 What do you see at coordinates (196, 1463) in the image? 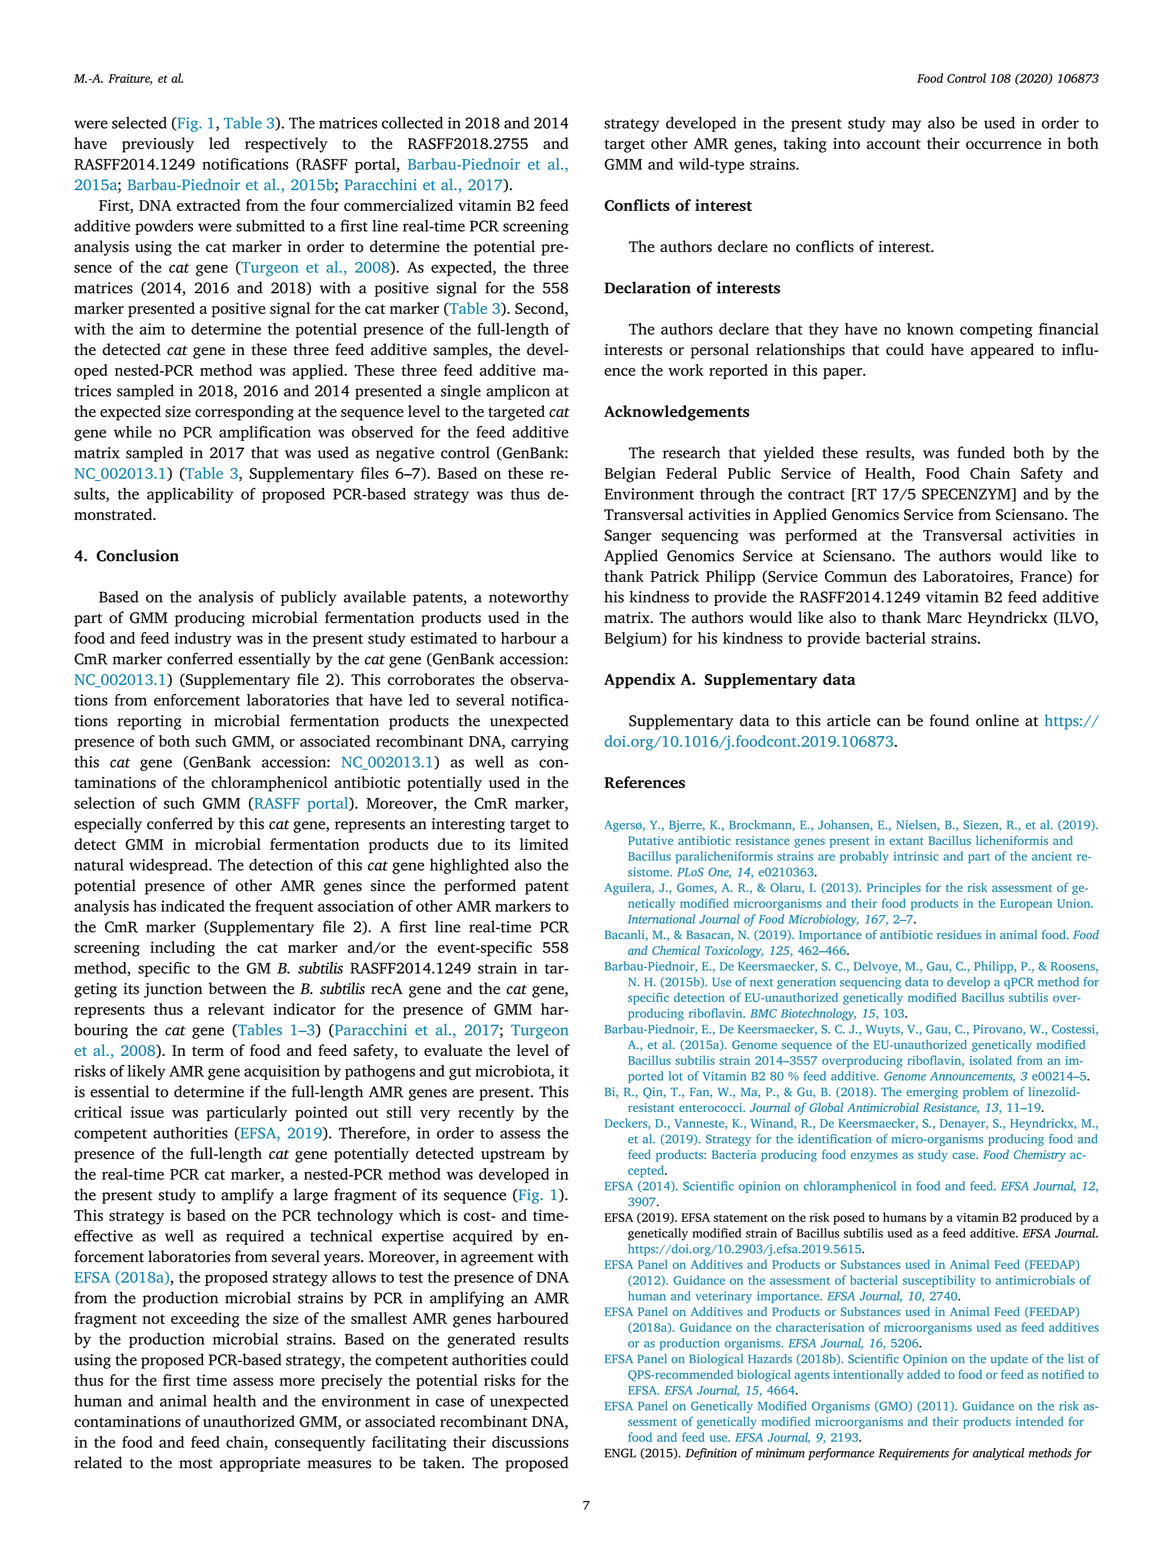
I see `most` at bounding box center [196, 1463].
